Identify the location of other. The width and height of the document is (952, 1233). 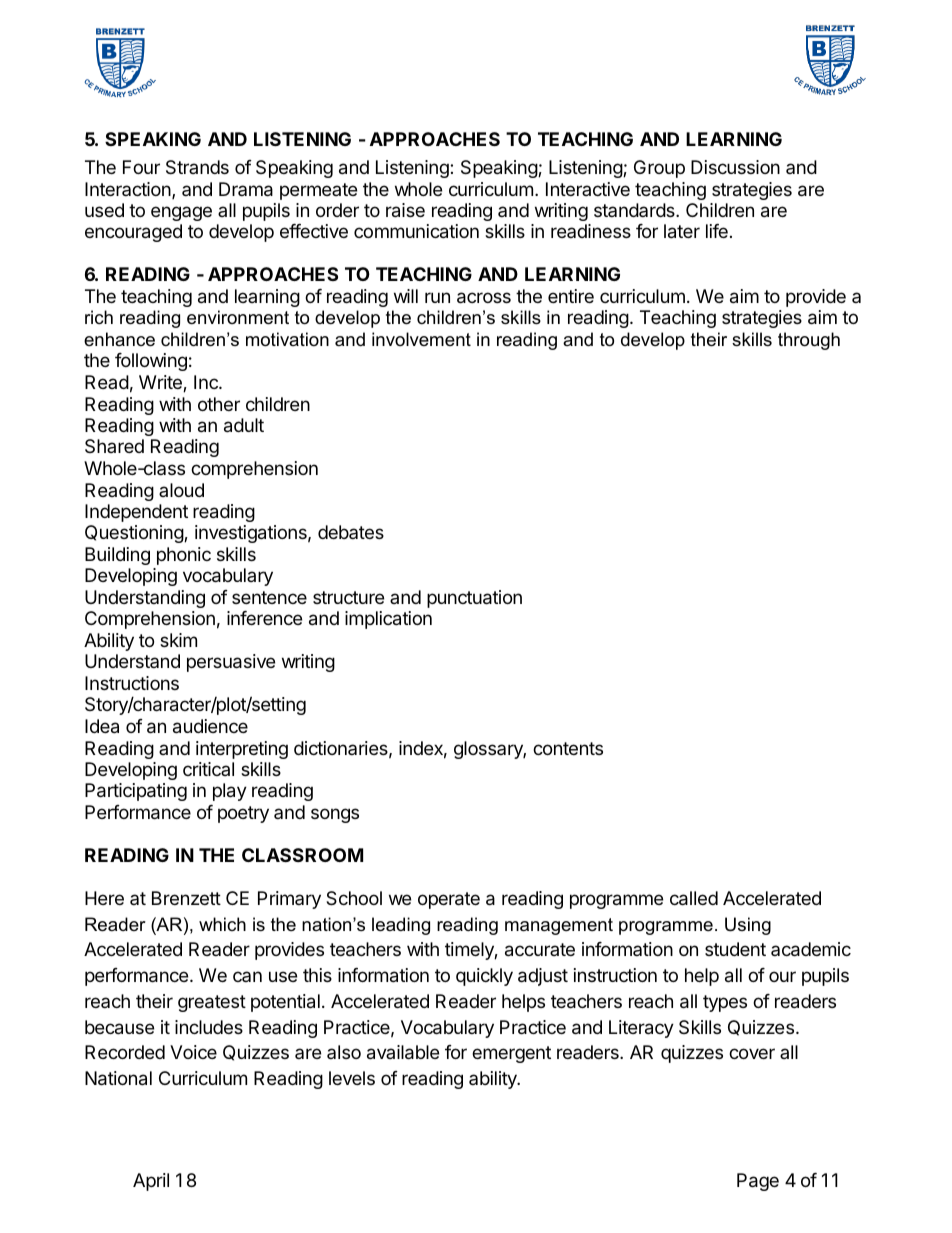
(219, 404).
